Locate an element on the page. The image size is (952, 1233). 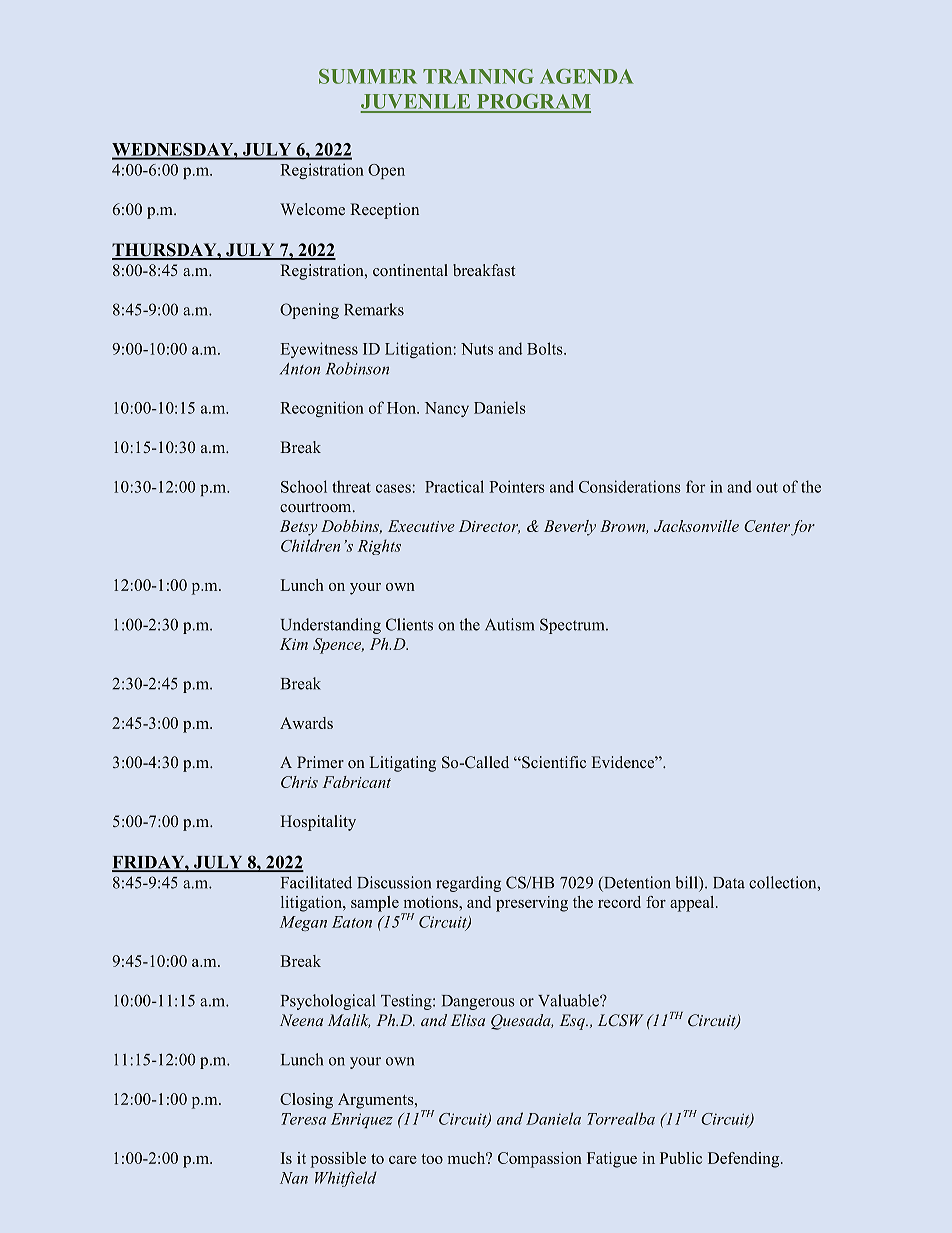
TRAINING is located at coordinates (478, 76).
